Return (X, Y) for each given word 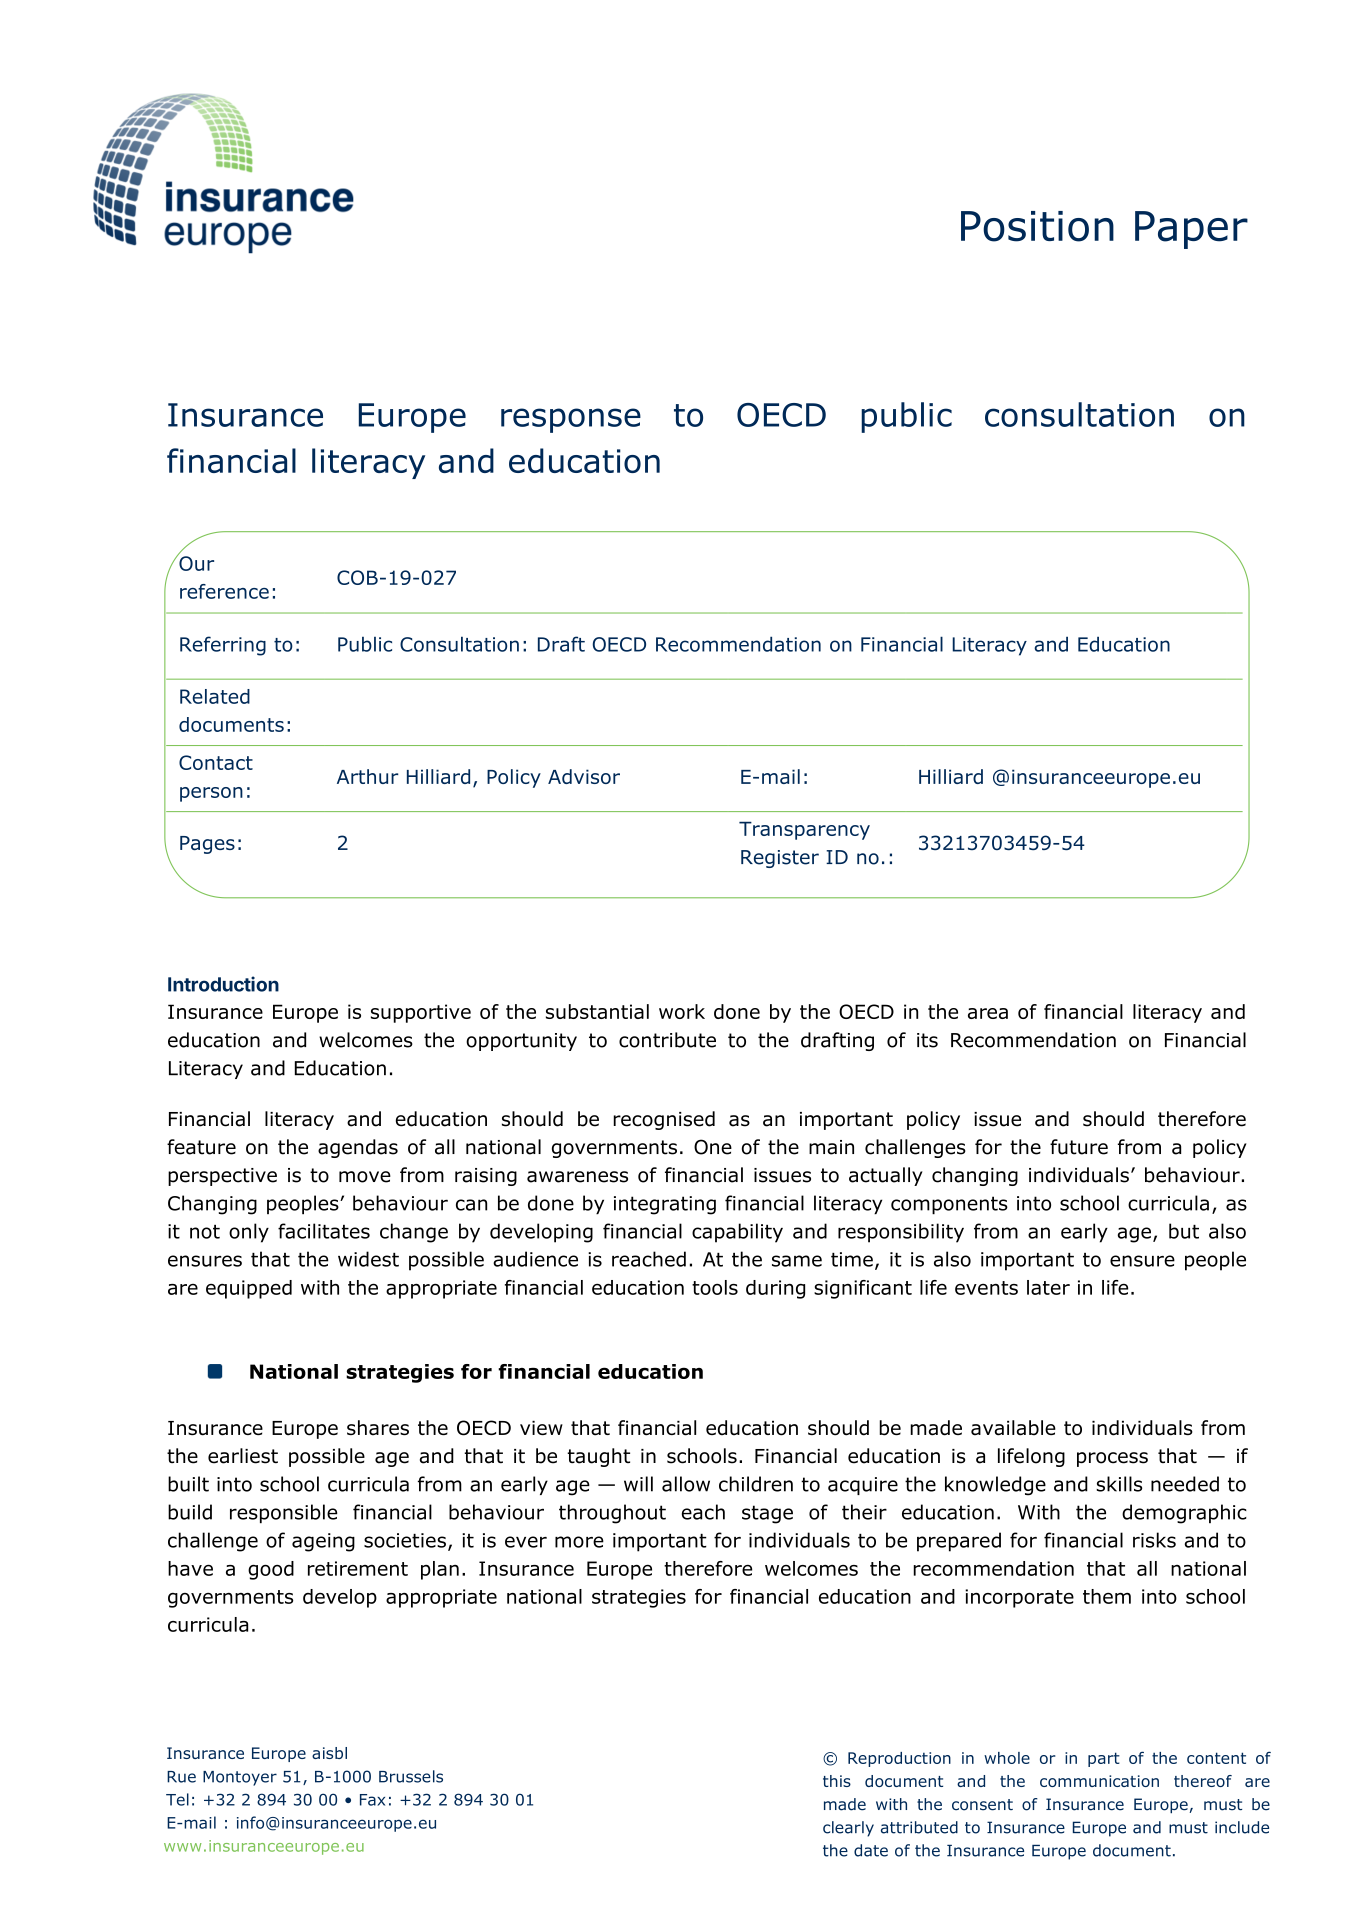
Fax (372, 1800)
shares (378, 1428)
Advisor (584, 776)
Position (1037, 226)
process (1112, 1459)
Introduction (223, 984)
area (988, 1013)
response (571, 420)
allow (686, 1484)
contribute (667, 1040)
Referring (223, 646)
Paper (1191, 230)
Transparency (804, 830)
